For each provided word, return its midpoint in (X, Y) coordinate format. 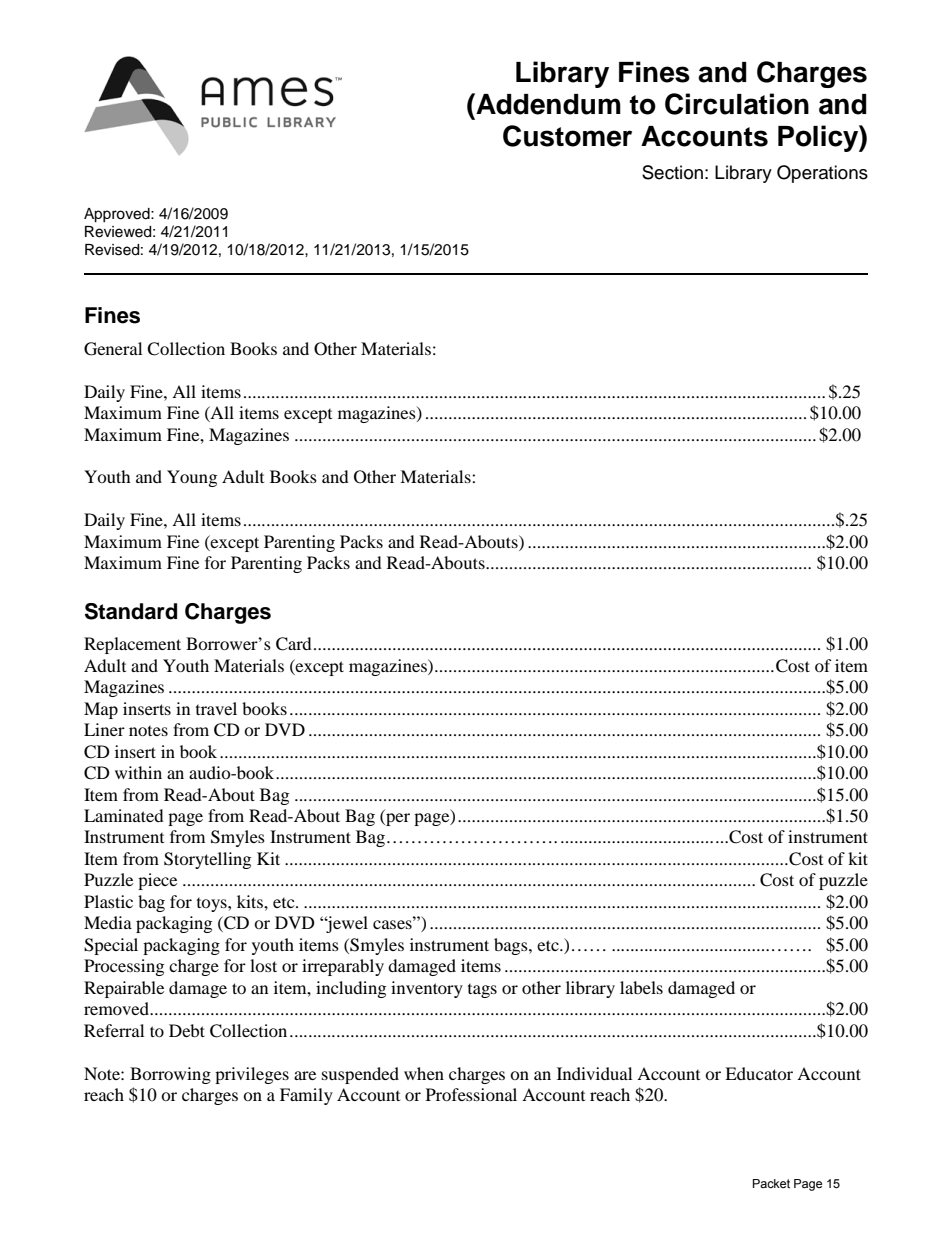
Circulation (737, 104)
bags (512, 946)
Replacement (132, 645)
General (113, 349)
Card (294, 644)
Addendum (547, 104)
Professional (471, 1094)
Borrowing (170, 1075)
